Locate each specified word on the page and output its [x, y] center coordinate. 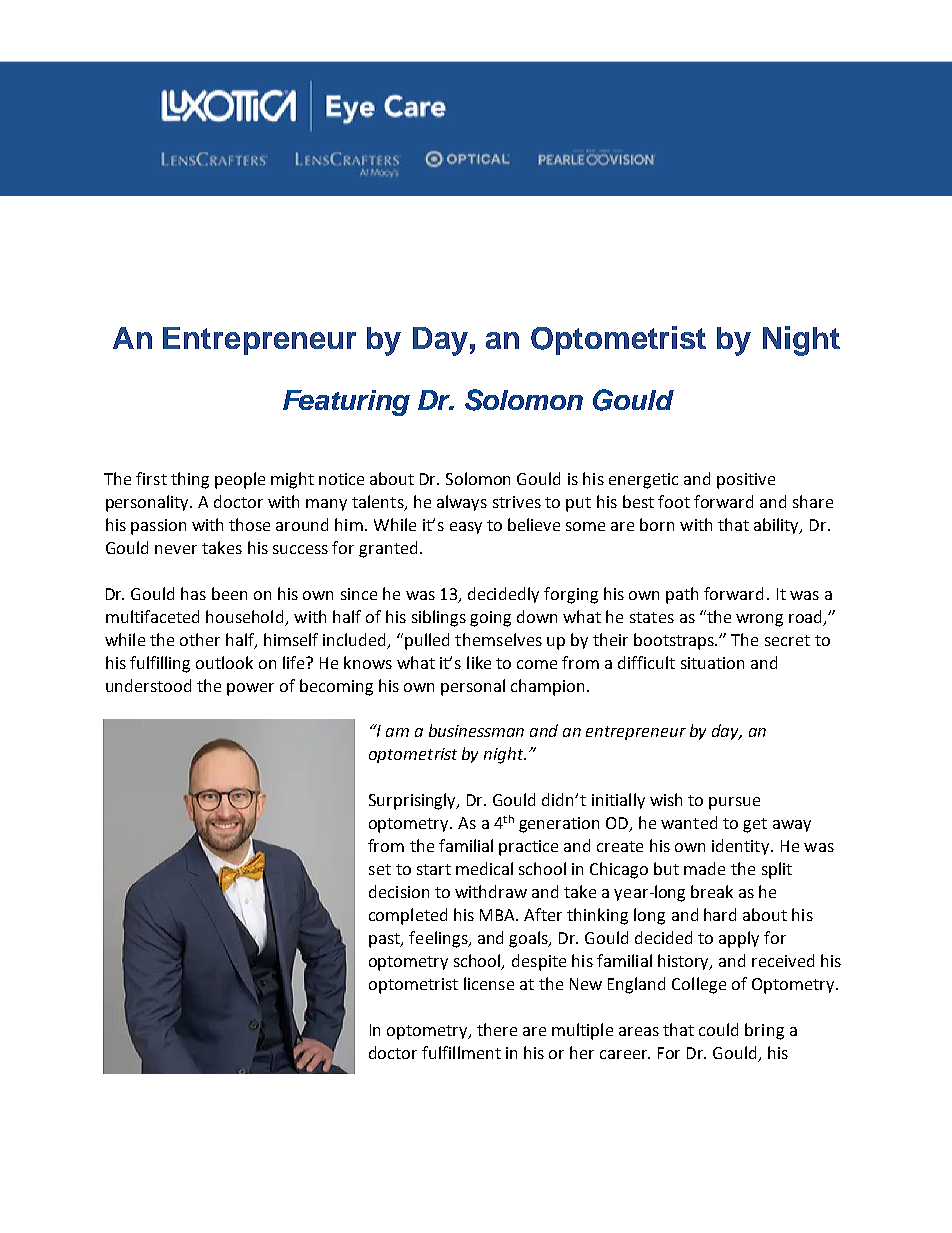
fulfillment [461, 1052]
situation [712, 663]
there [497, 1029]
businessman [476, 730]
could [718, 1029]
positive [746, 481]
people [240, 480]
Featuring [346, 403]
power [250, 689]
